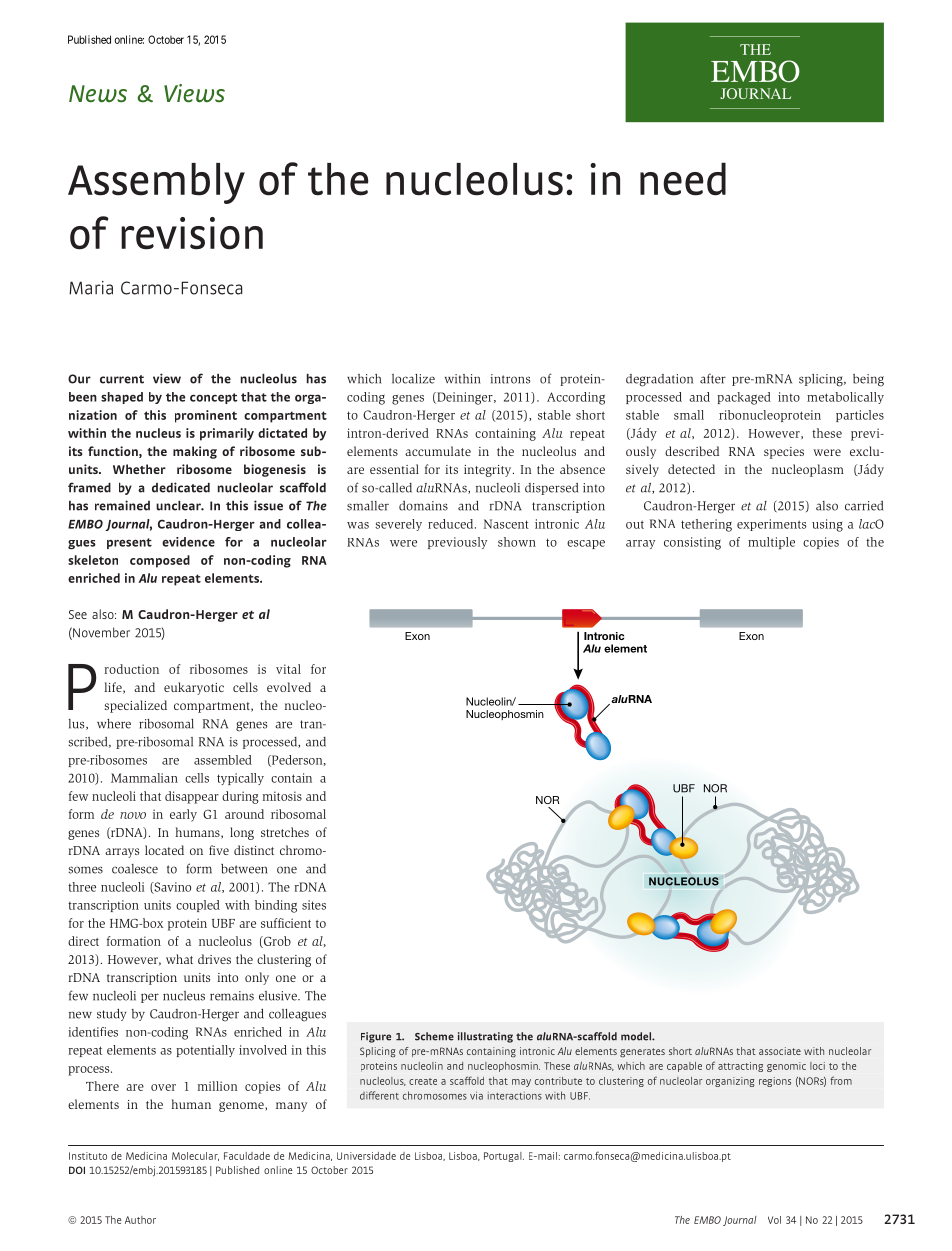 This screenshot has width=952, height=1251. What do you see at coordinates (744, 398) in the screenshot?
I see `packaged` at bounding box center [744, 398].
